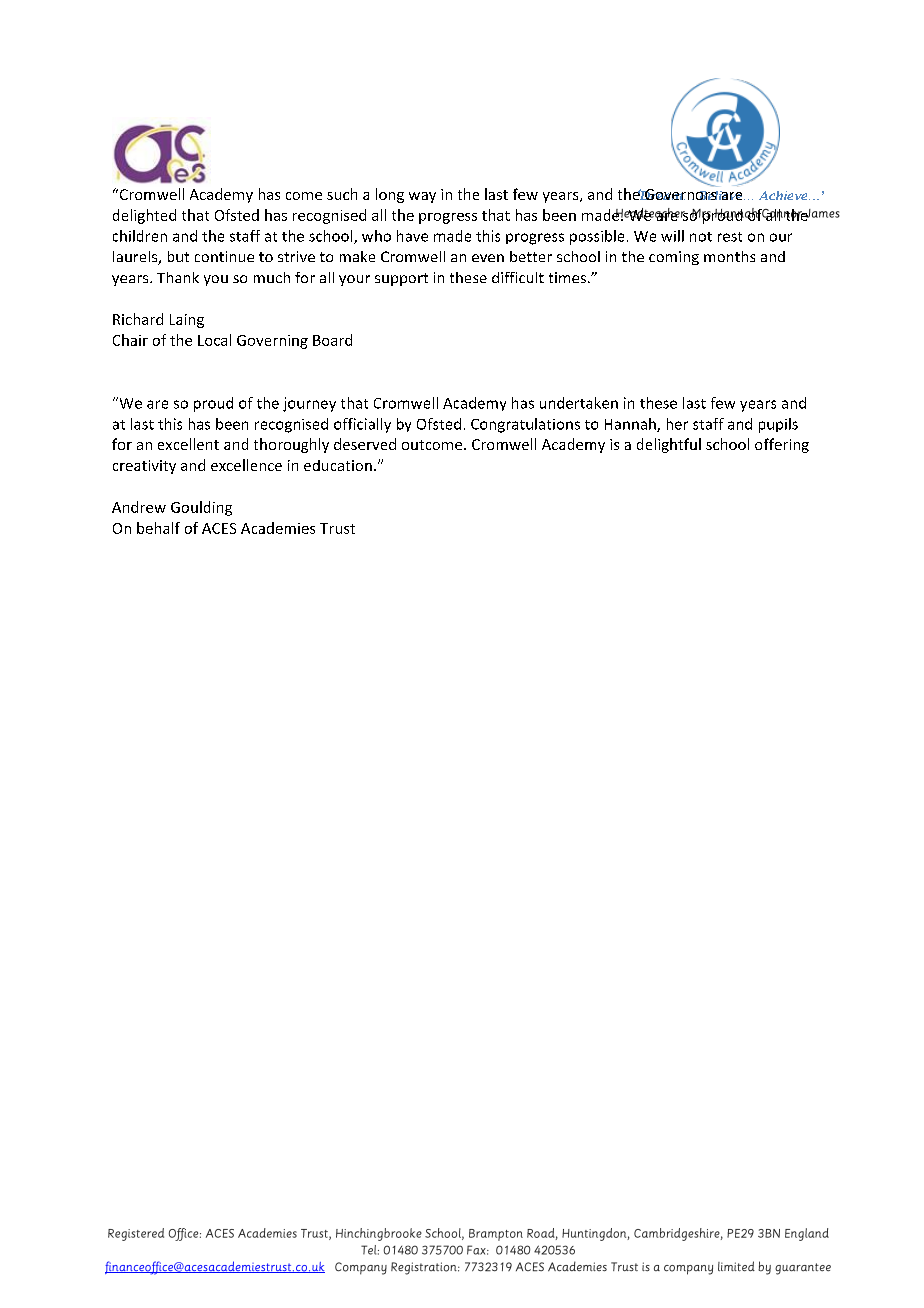 This document has height=1308, width=924. I want to click on way, so click(422, 197).
